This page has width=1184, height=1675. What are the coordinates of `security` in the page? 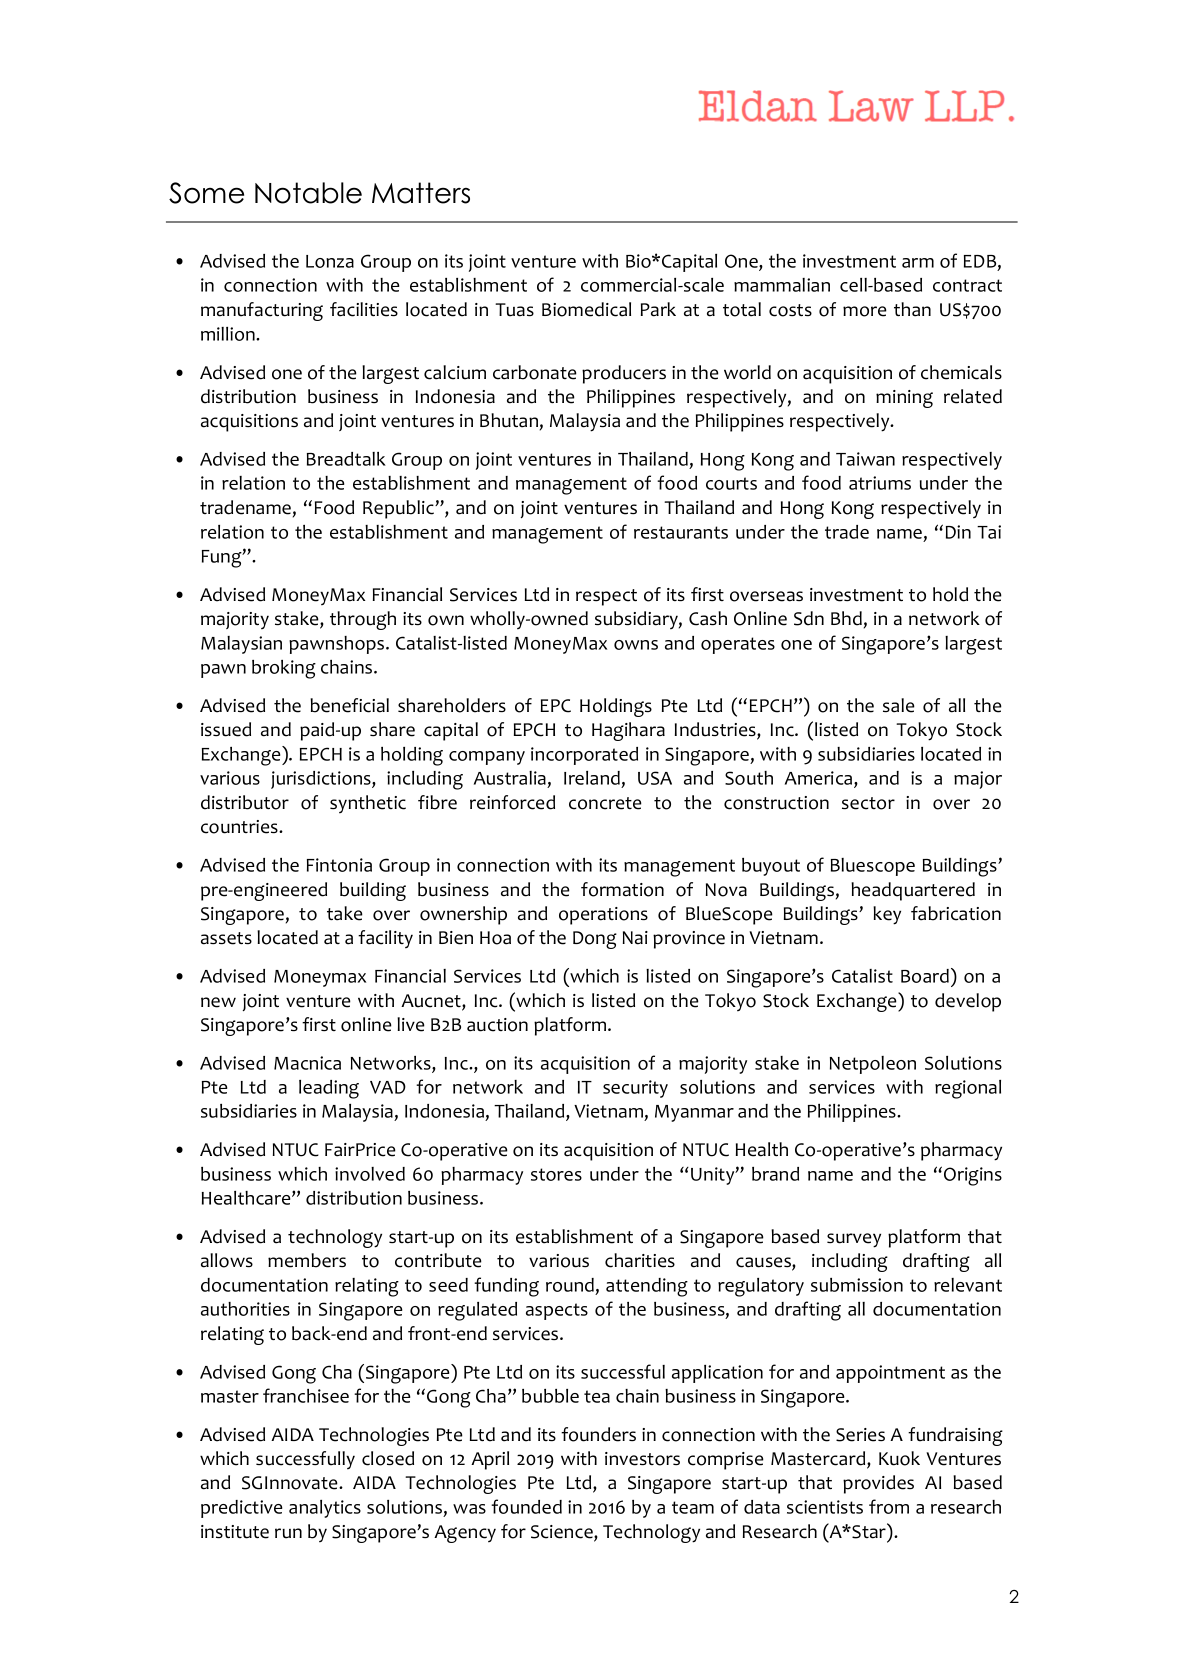 It's located at (635, 1089).
